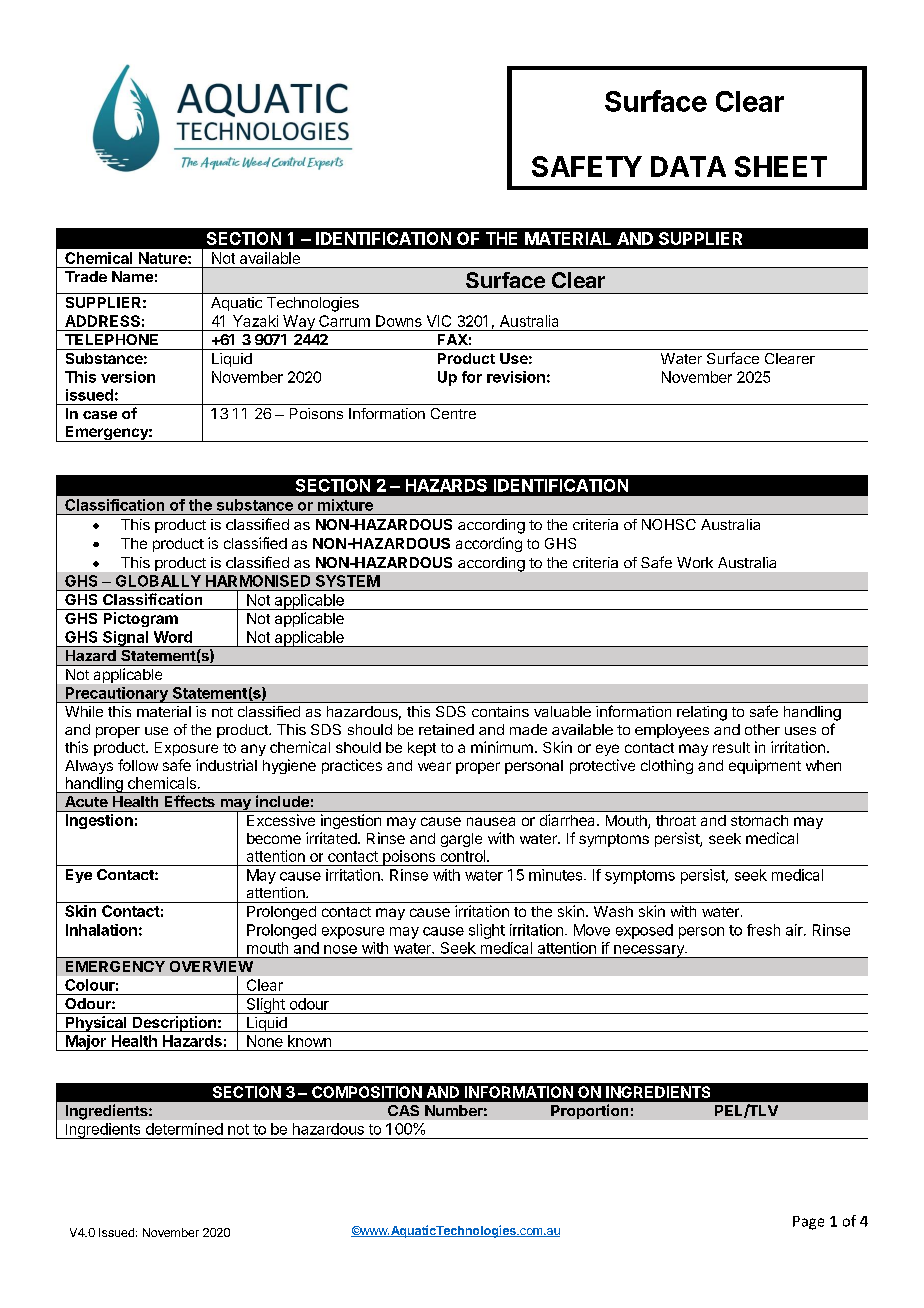  I want to click on relating, so click(702, 713).
